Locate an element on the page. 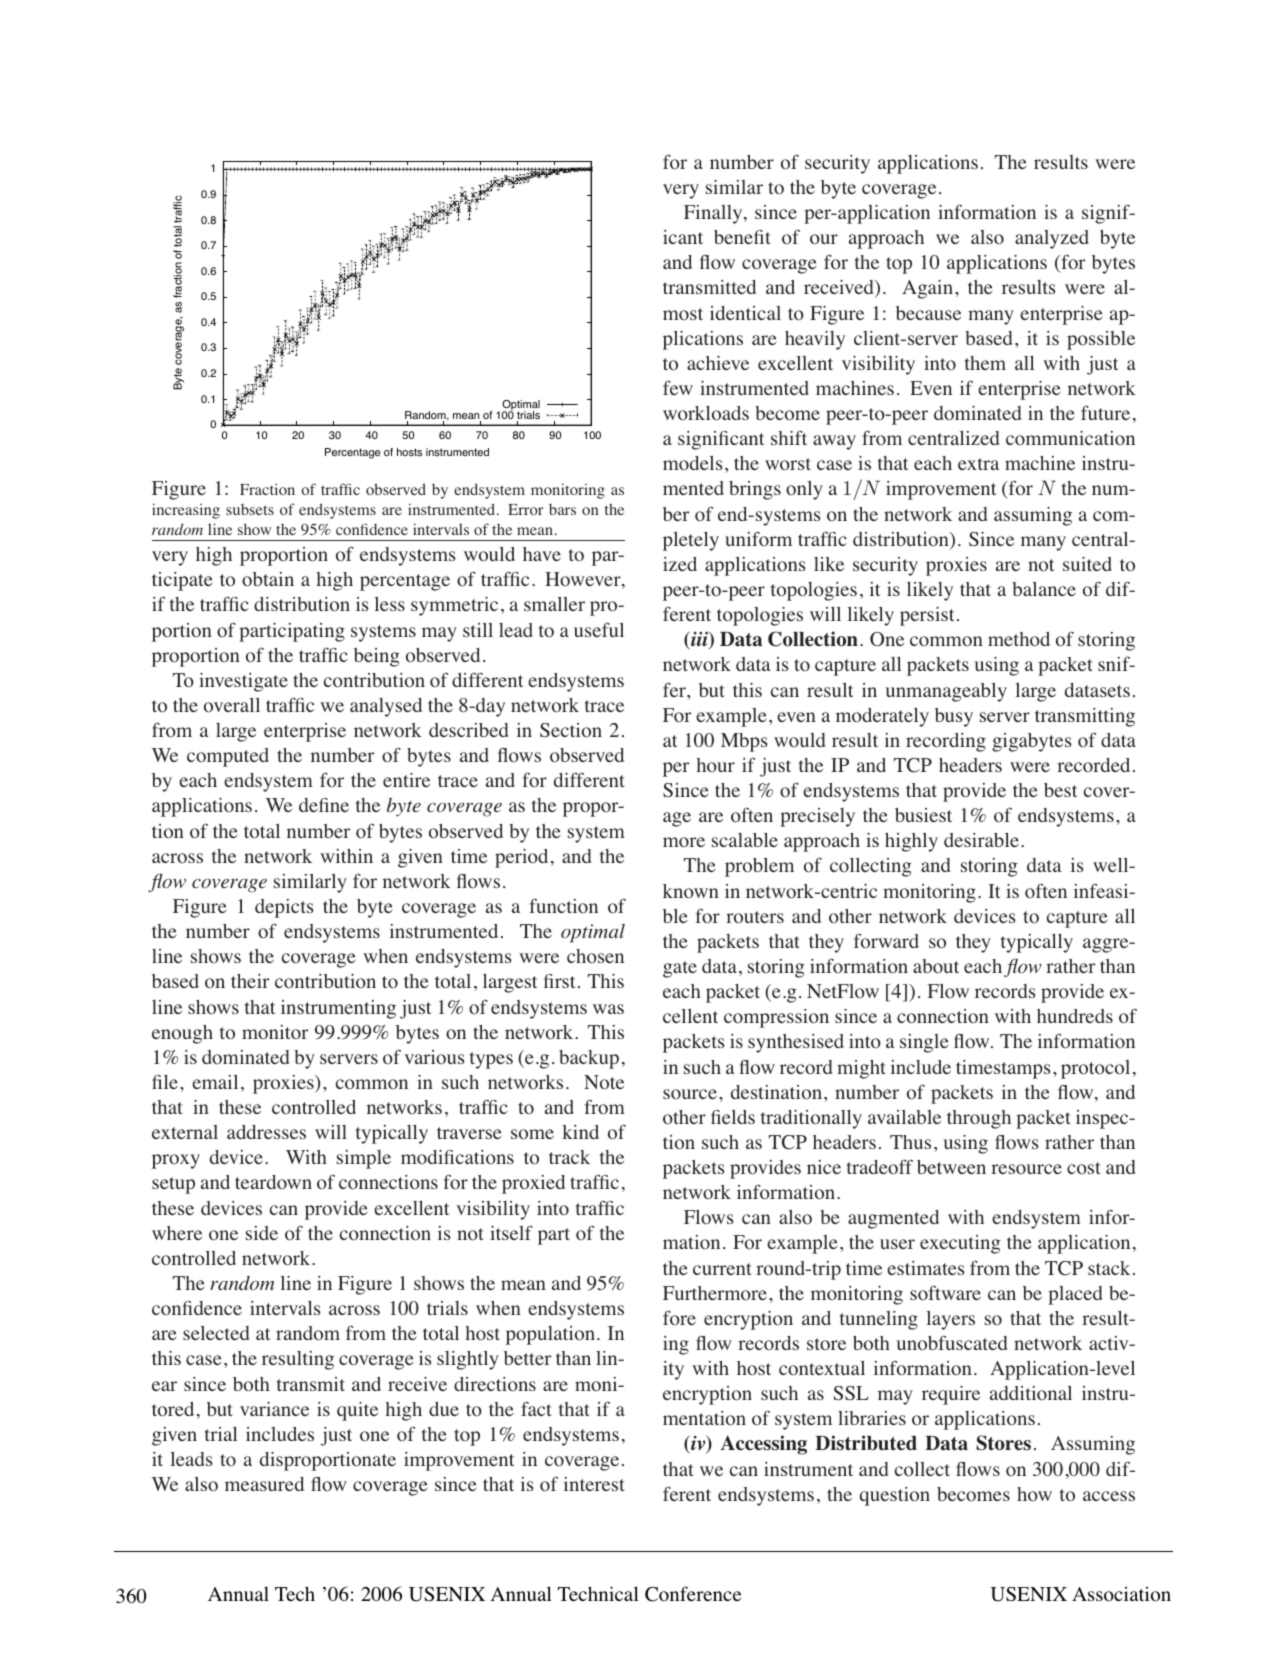  Distributed is located at coordinates (866, 1443).
